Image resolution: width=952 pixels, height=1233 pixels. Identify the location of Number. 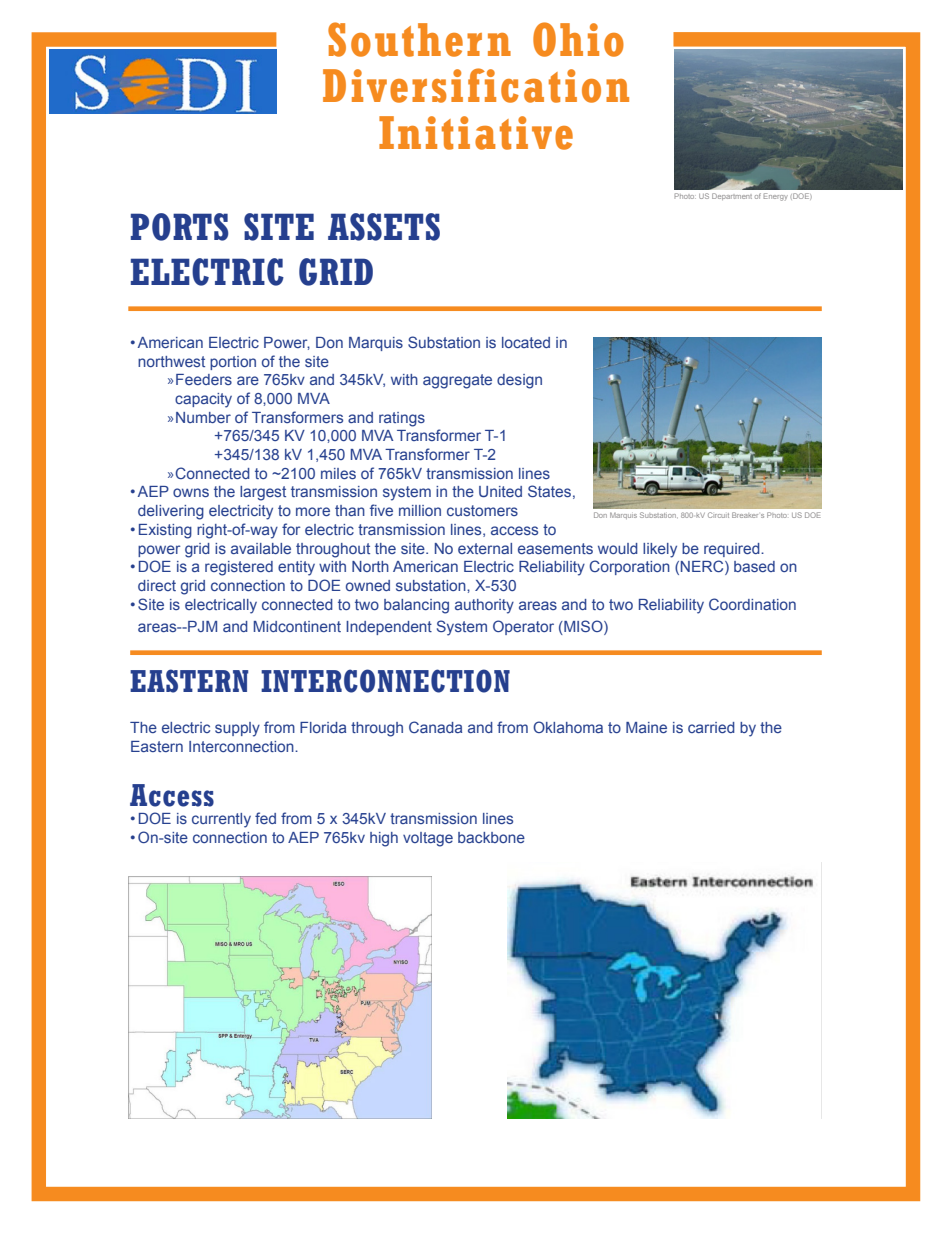
(203, 417).
